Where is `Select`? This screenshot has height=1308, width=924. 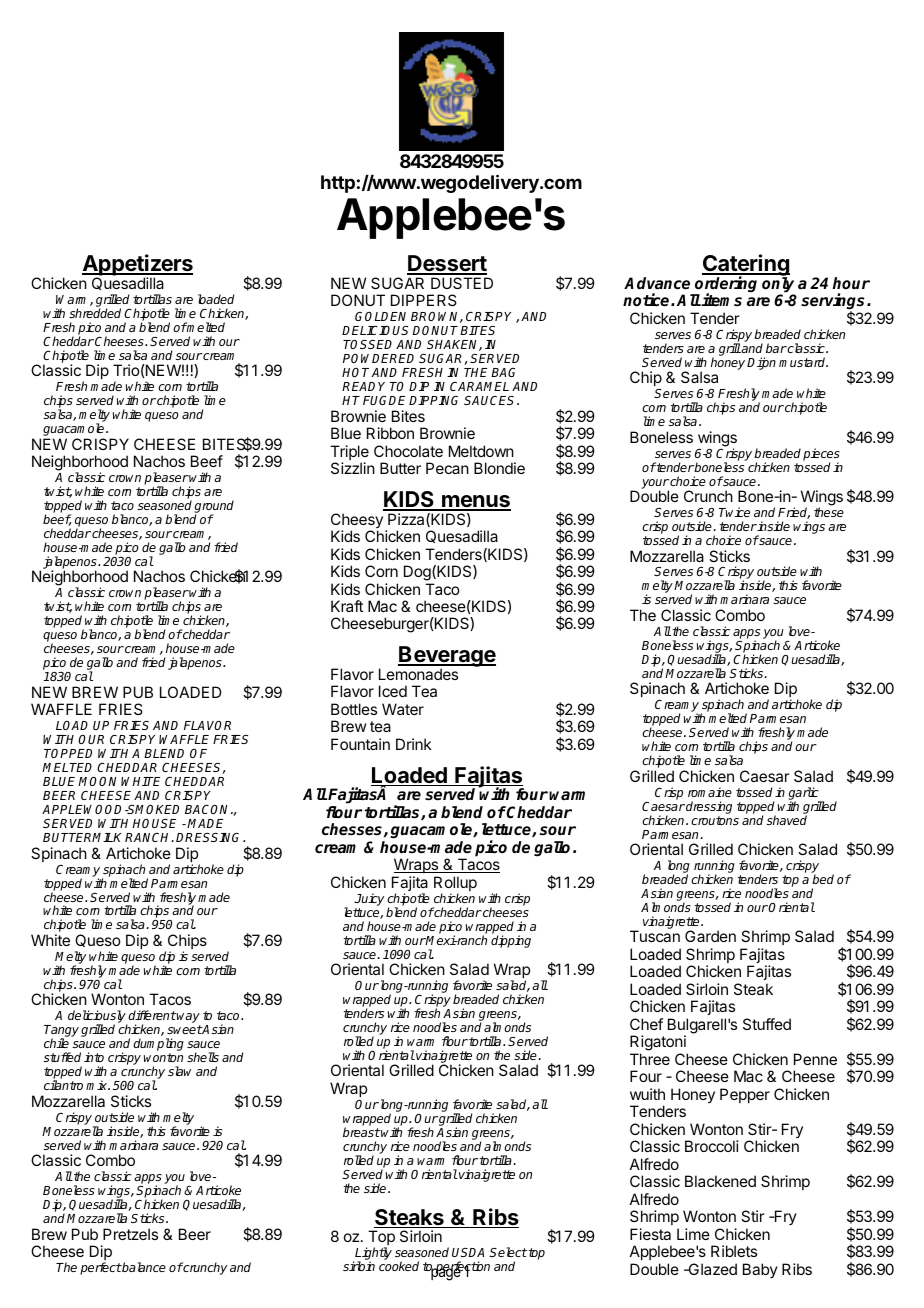 Select is located at coordinates (508, 1252).
